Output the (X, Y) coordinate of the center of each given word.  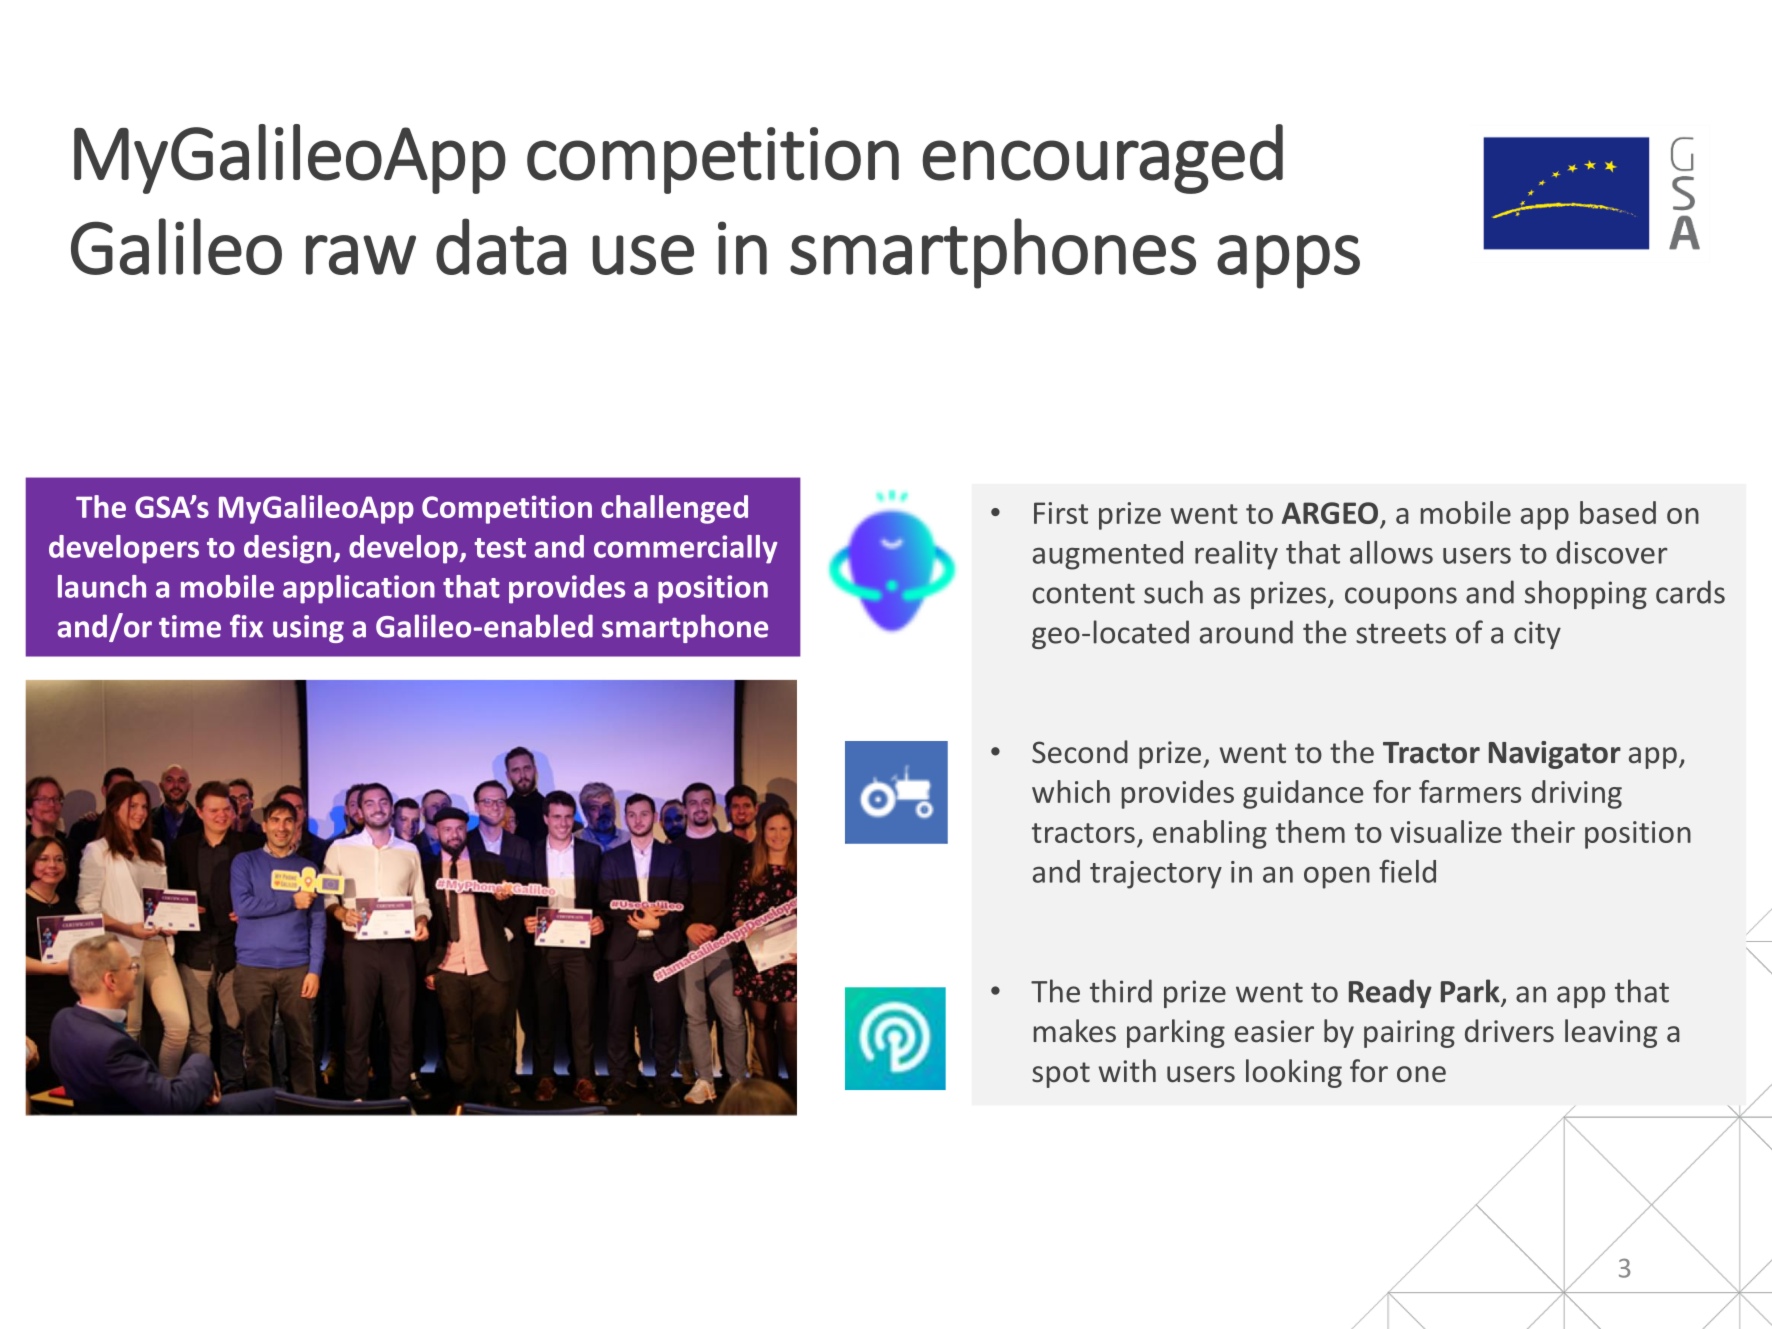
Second (1080, 752)
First (1061, 513)
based (1618, 512)
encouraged (1102, 159)
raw (361, 255)
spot (1061, 1075)
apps (1288, 262)
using (308, 629)
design (289, 549)
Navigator (1555, 755)
